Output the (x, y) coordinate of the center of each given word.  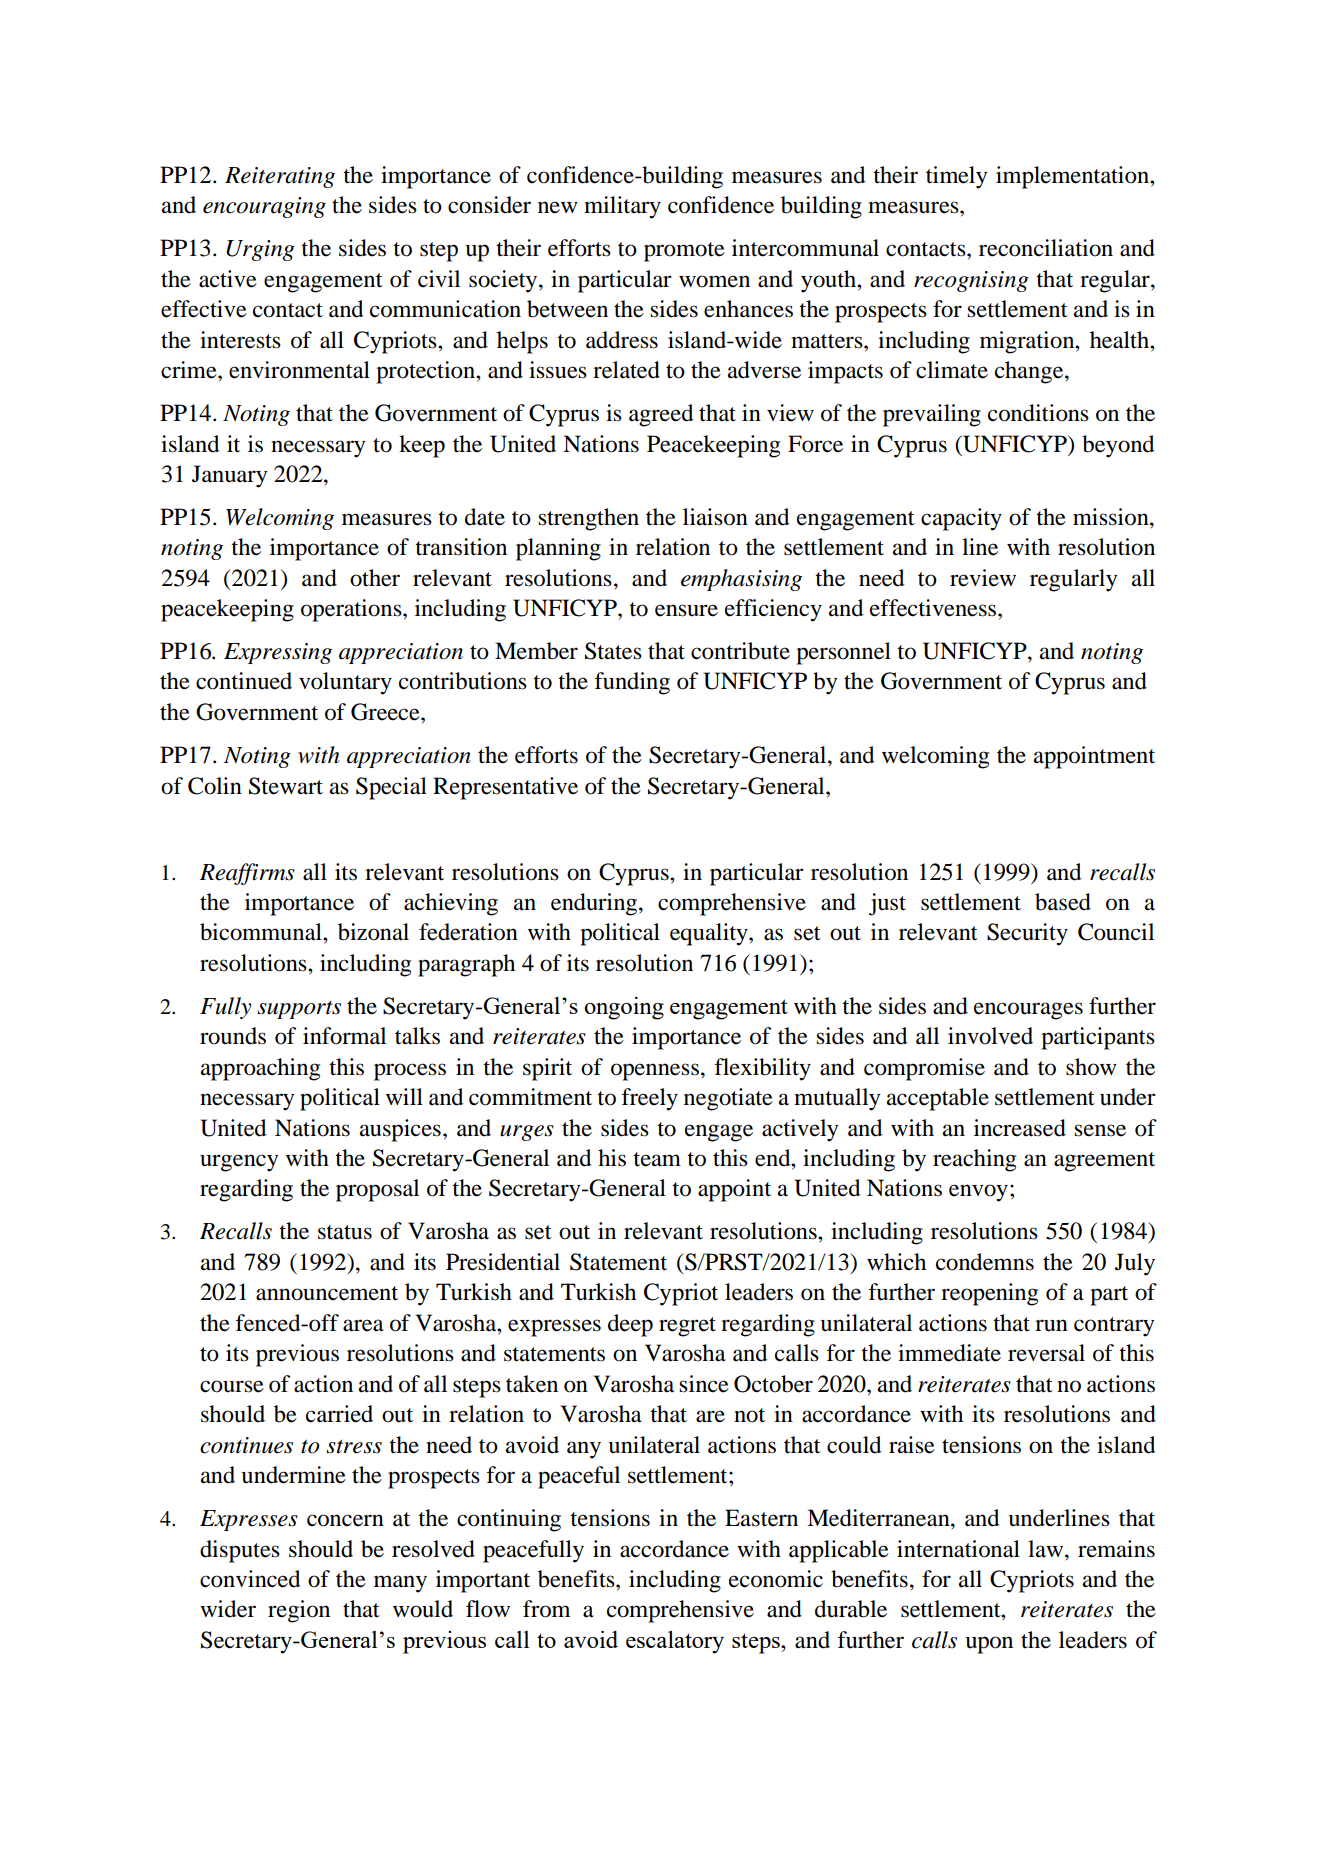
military (622, 207)
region (299, 1611)
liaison (715, 517)
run (1051, 1325)
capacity (961, 519)
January (230, 476)
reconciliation (1046, 248)
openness (655, 1072)
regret (687, 1327)
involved (990, 1036)
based (1063, 902)
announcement (327, 1293)
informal (344, 1036)
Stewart (286, 786)
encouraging (264, 207)
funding (632, 683)
